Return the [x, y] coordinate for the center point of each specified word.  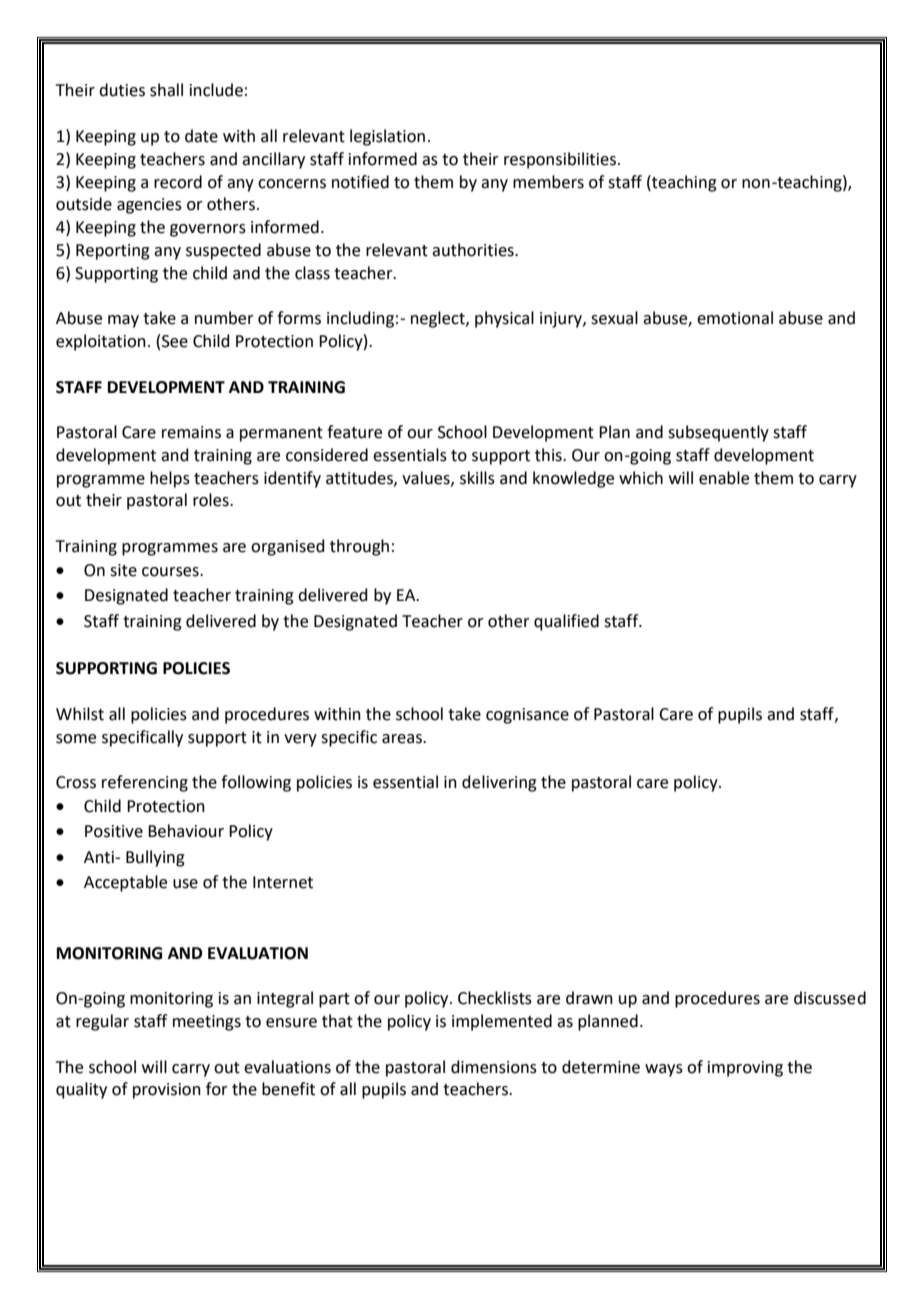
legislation [387, 137]
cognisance [527, 716]
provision [167, 1091]
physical [504, 319]
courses [171, 572]
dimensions [494, 1067]
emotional [735, 318]
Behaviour [186, 831]
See [175, 341]
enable [724, 478]
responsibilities [560, 160]
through [359, 547]
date [201, 136]
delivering [499, 783]
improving [745, 1069]
